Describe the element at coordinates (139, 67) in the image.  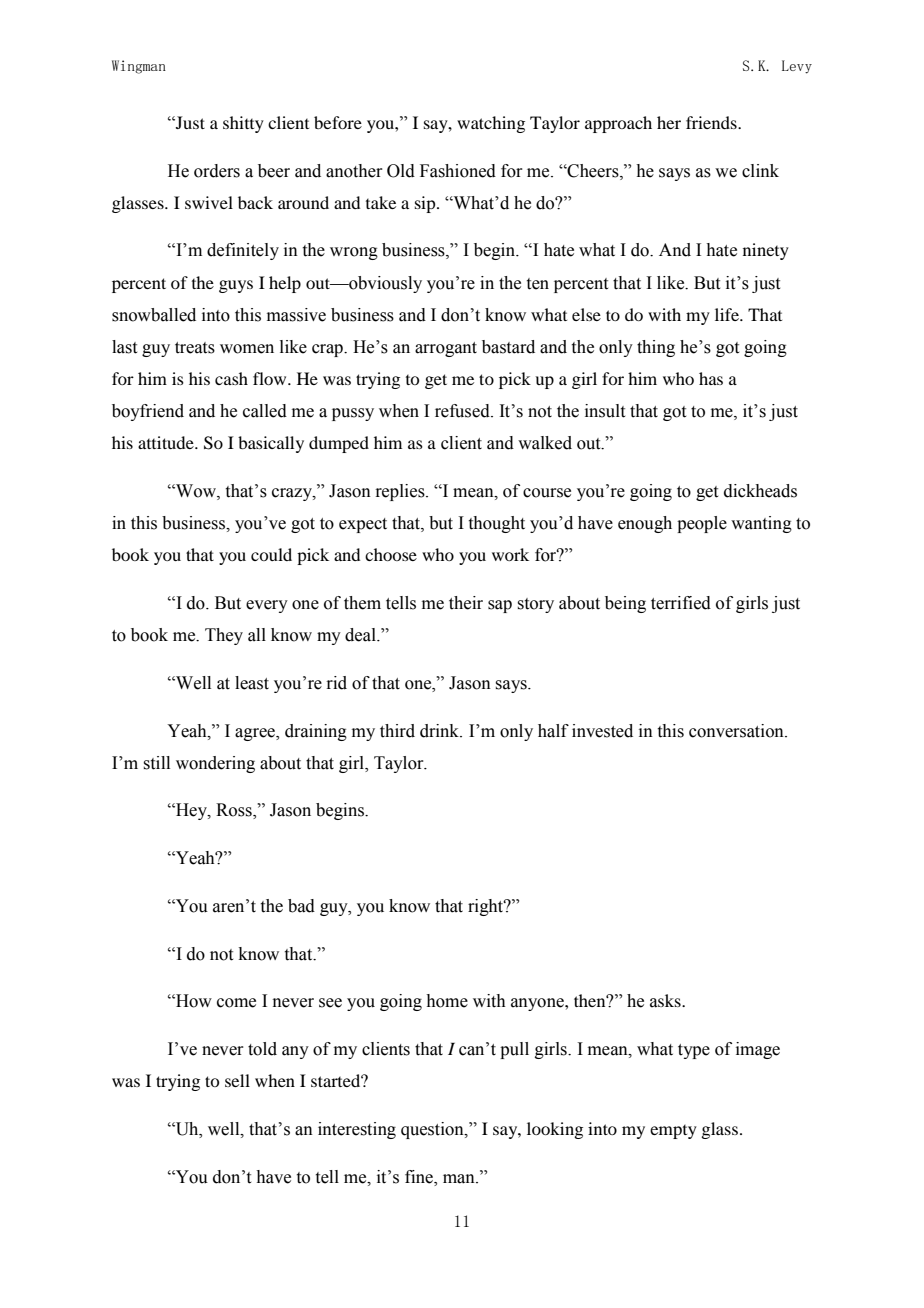
I see `Wingman` at that location.
